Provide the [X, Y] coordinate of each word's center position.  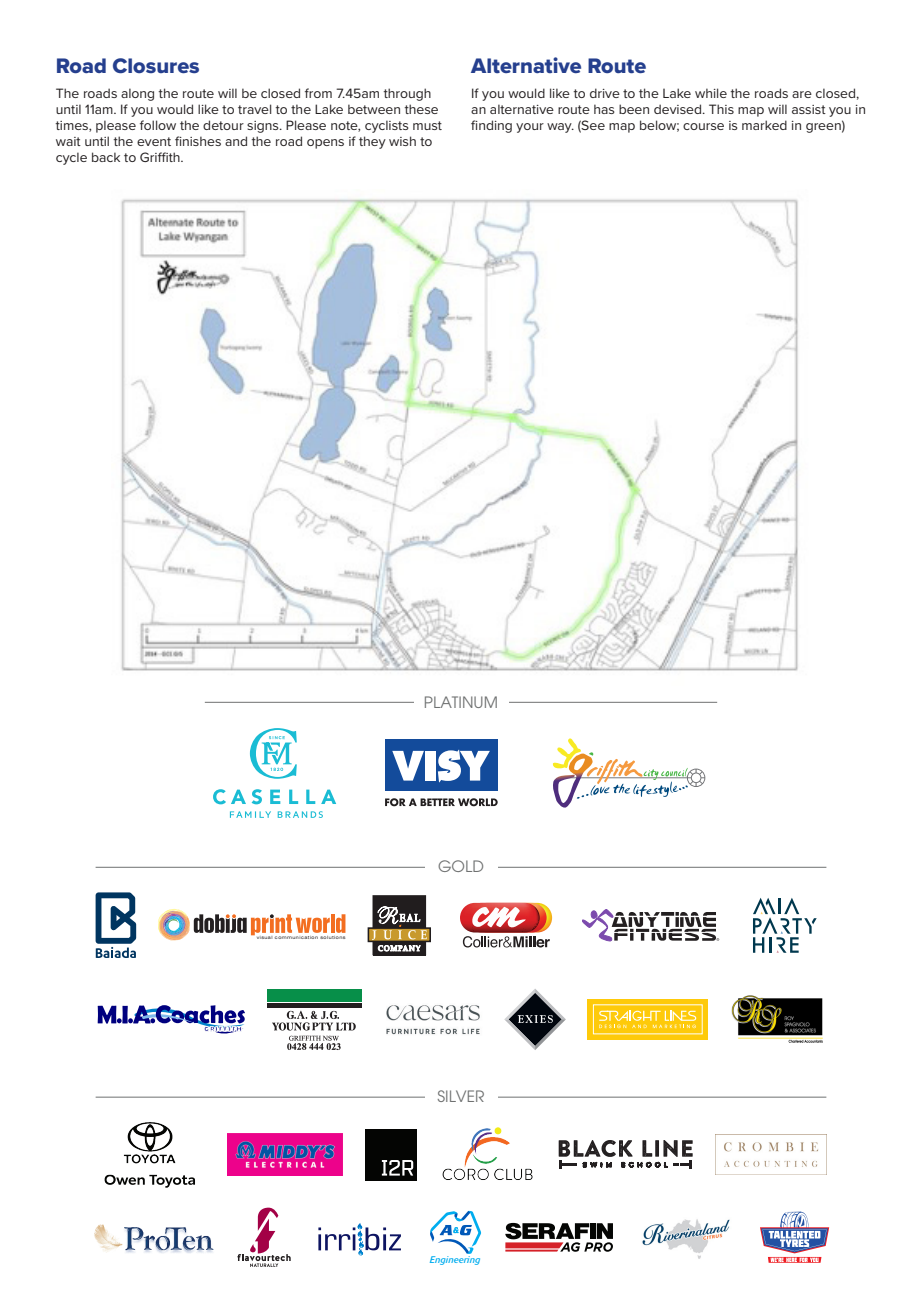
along [137, 94]
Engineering [455, 1259]
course [703, 126]
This [721, 109]
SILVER [461, 1096]
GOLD [460, 866]
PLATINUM [461, 702]
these [421, 109]
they [372, 142]
